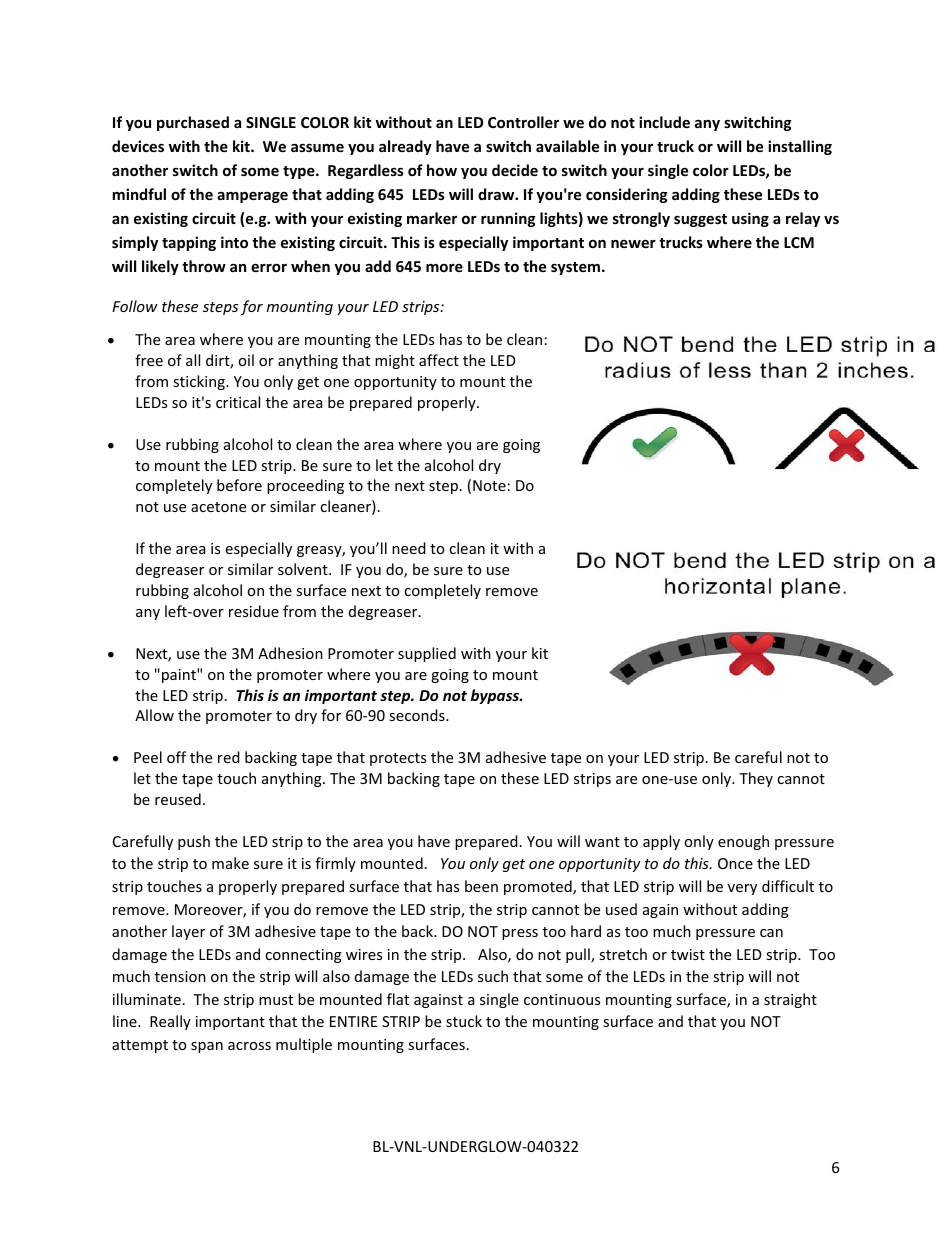  Describe the element at coordinates (464, 1021) in the image. I see `stuck` at that location.
